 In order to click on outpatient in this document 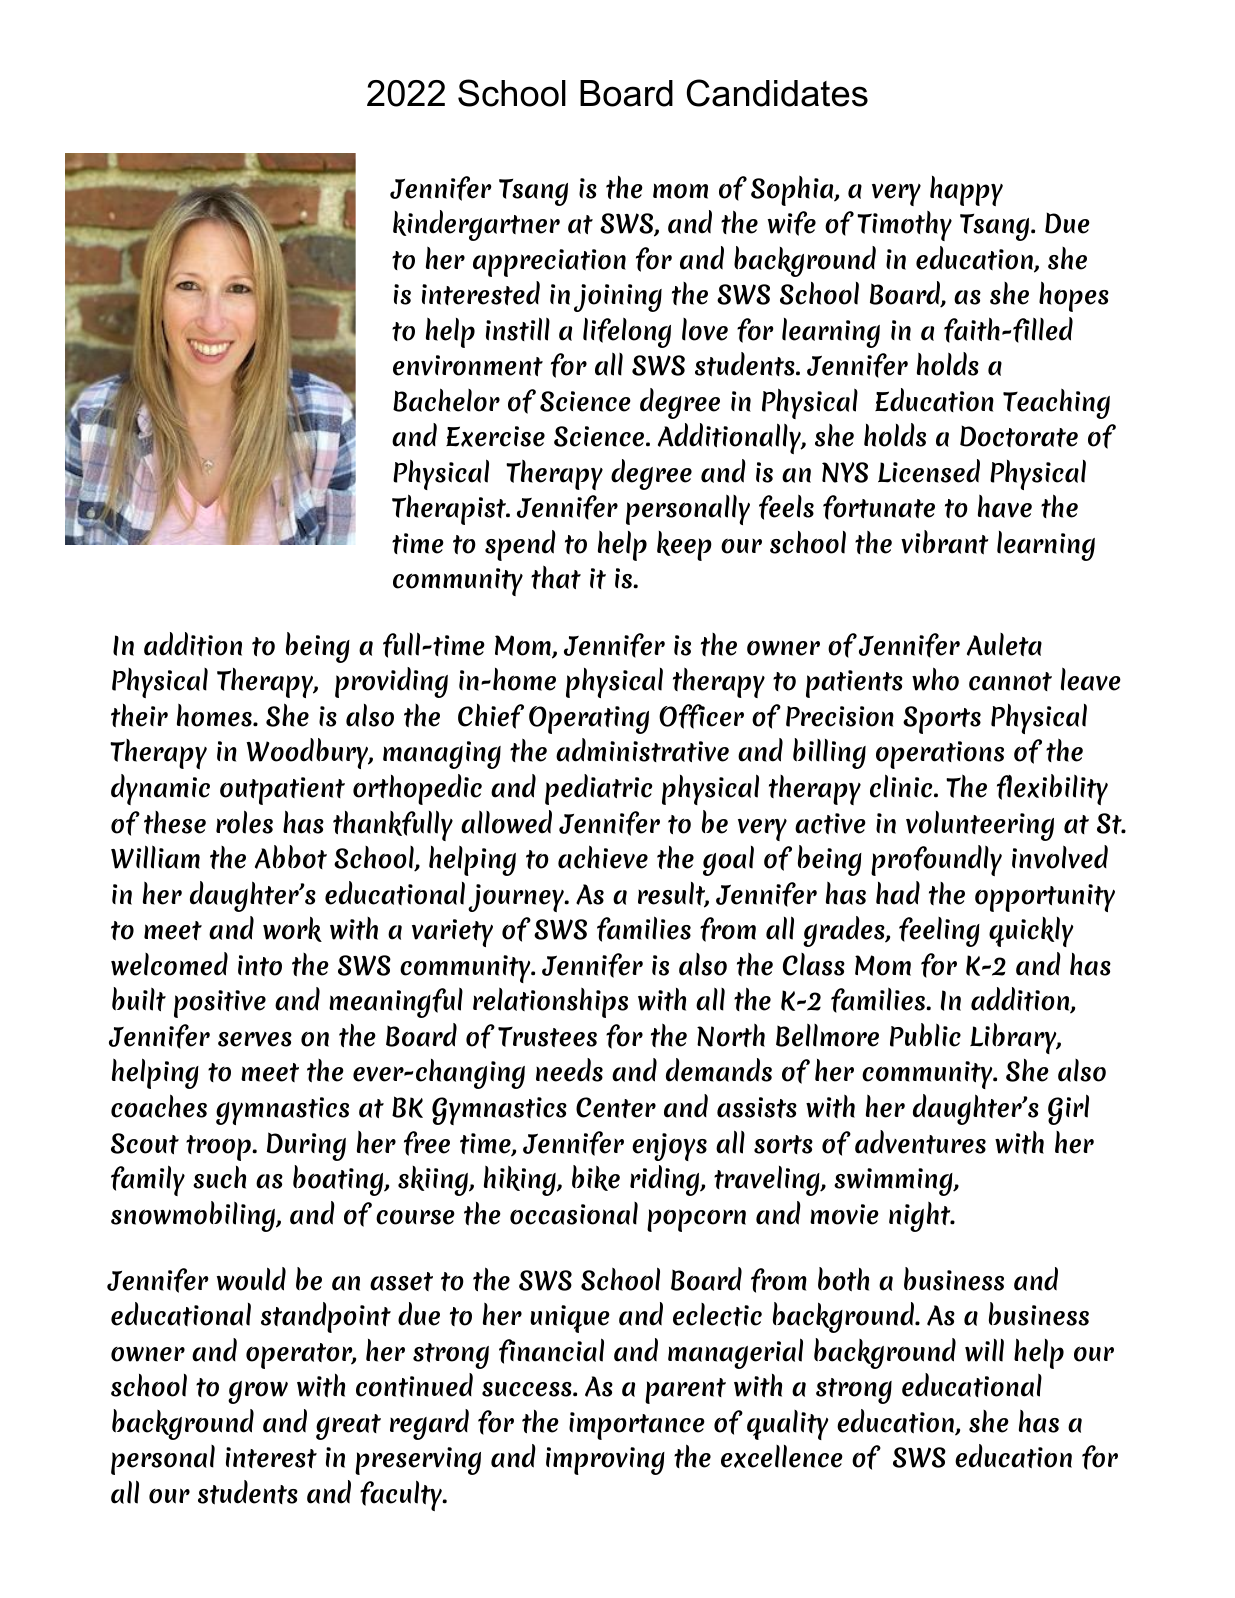, I will do `click(282, 791)`.
